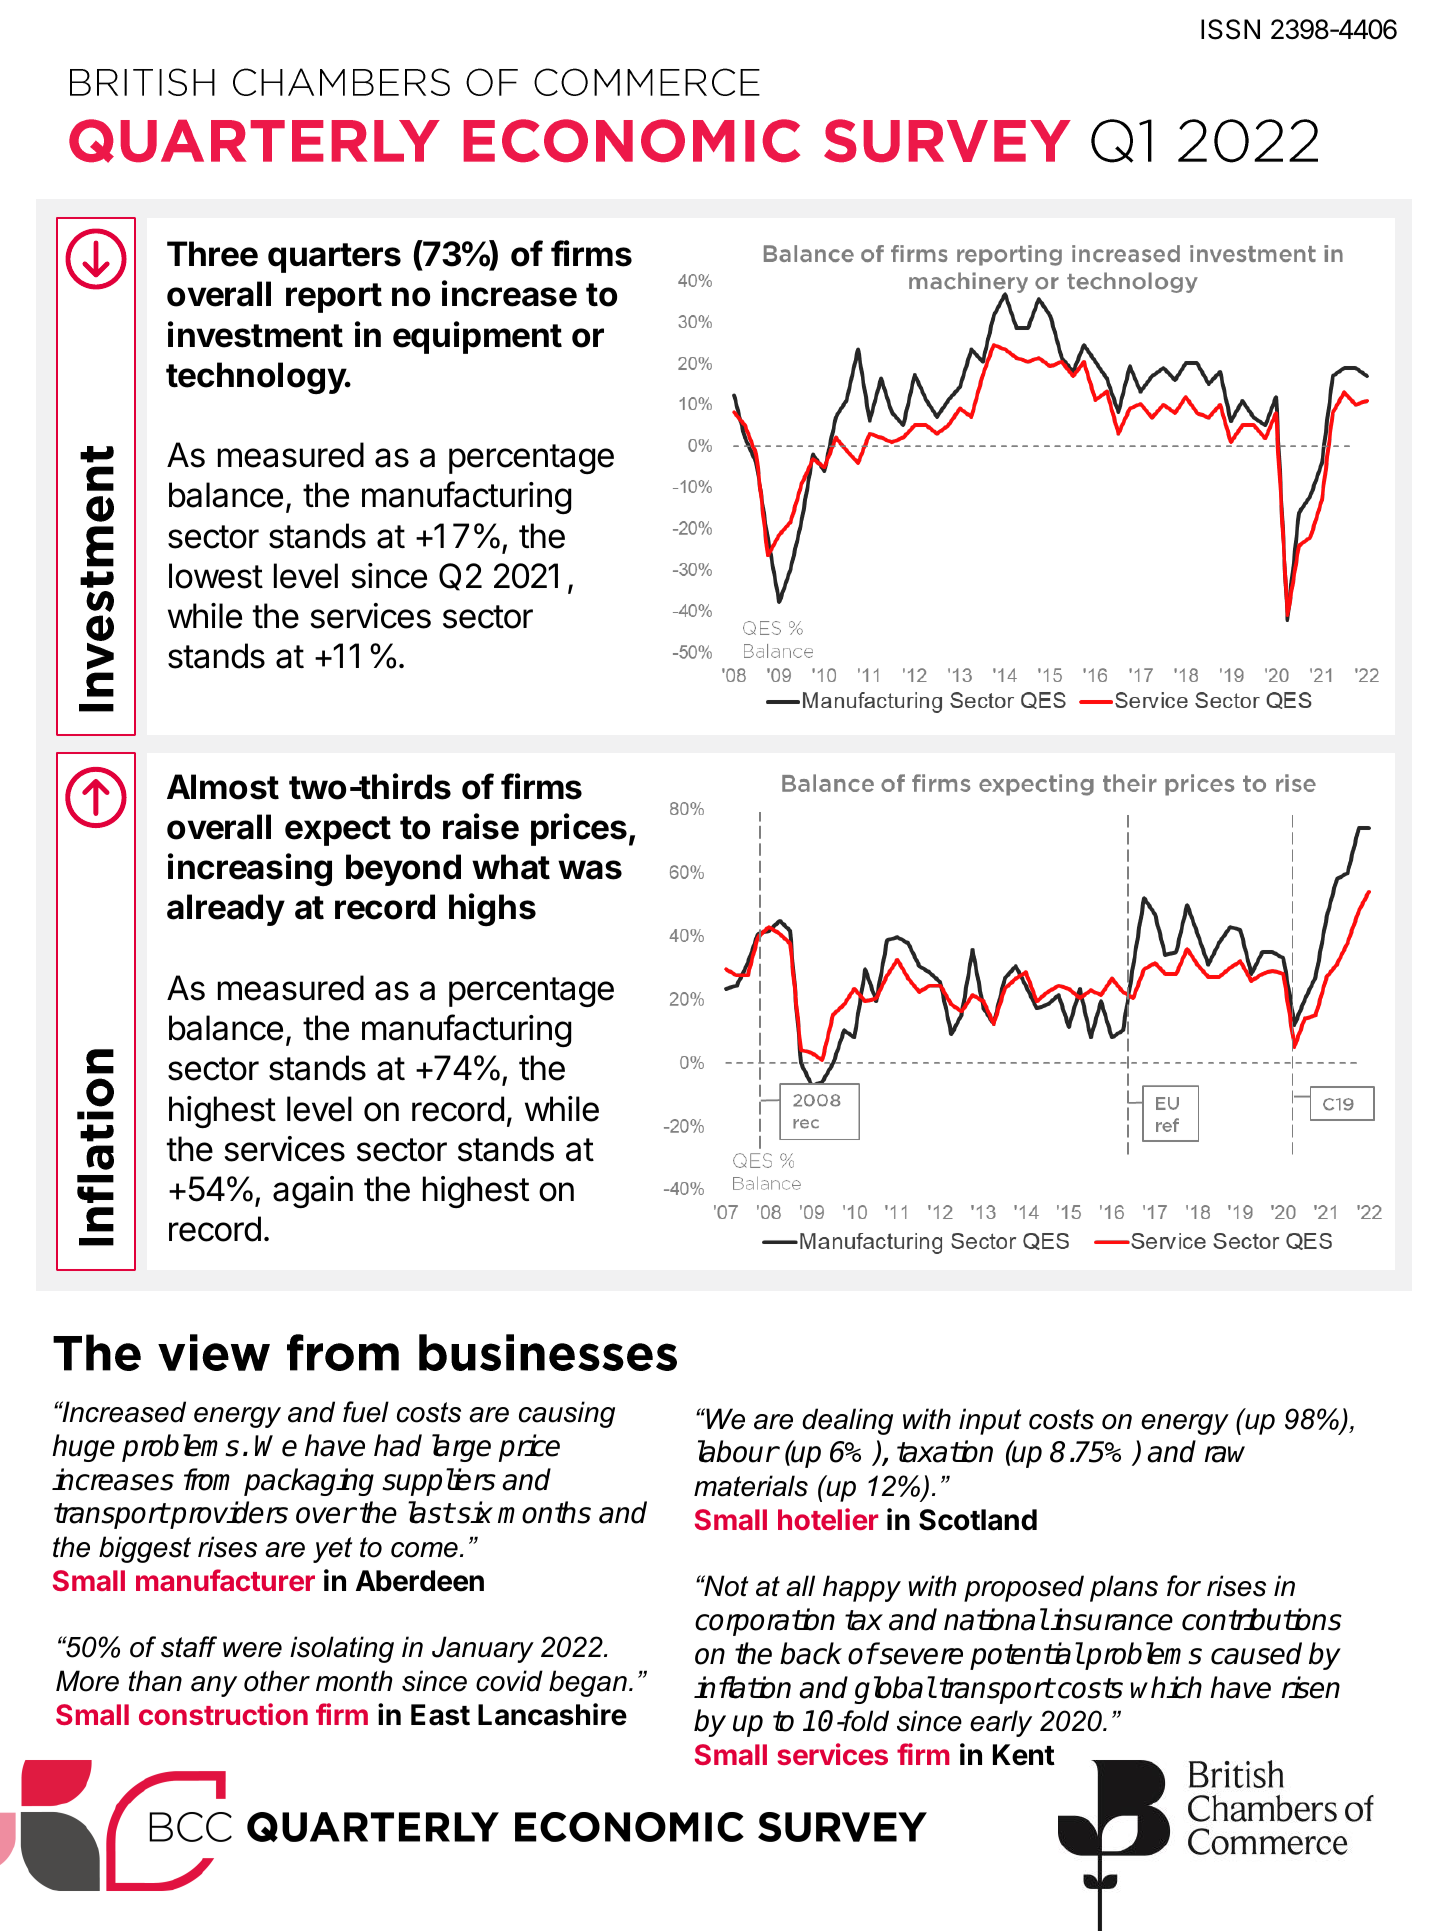  What do you see at coordinates (212, 254) in the screenshot?
I see `Three` at bounding box center [212, 254].
